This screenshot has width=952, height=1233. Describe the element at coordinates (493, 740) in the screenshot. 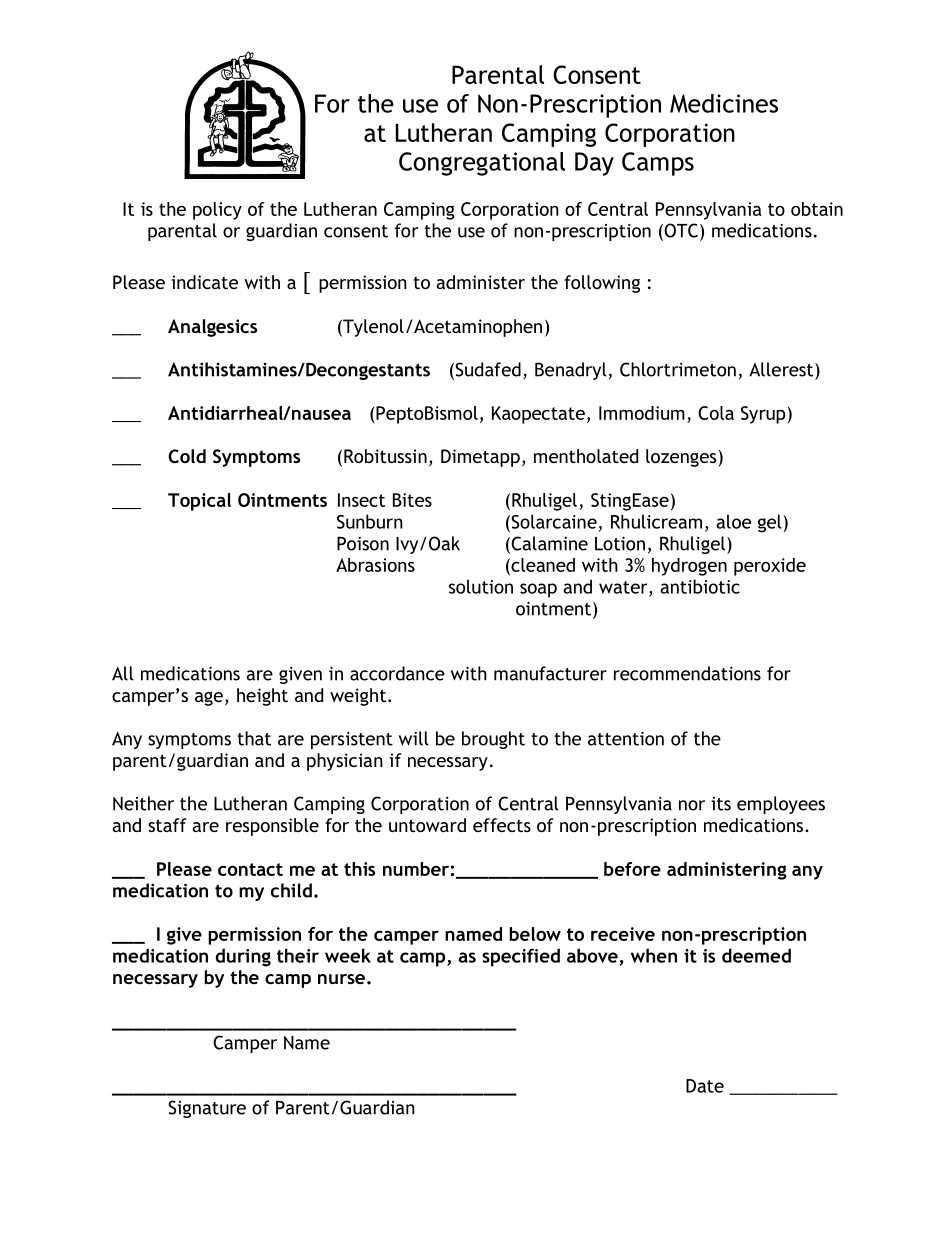

I see `brought` at that location.
